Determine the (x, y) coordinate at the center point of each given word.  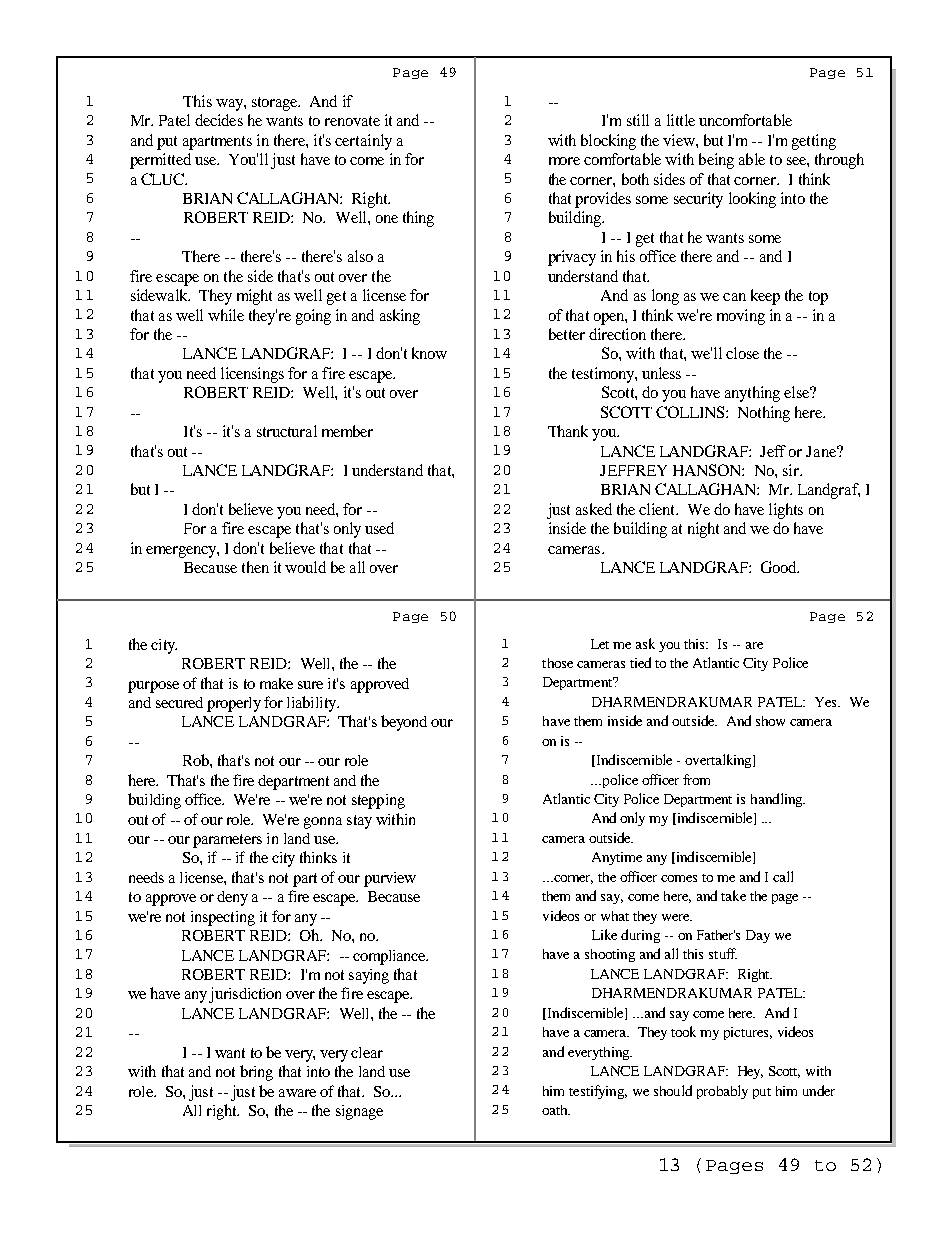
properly (234, 704)
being (716, 161)
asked (594, 509)
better (567, 334)
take (733, 895)
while (226, 315)
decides (219, 120)
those (557, 663)
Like (604, 934)
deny (232, 898)
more (564, 161)
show (770, 721)
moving (741, 317)
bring (256, 1073)
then (255, 567)
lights (786, 511)
